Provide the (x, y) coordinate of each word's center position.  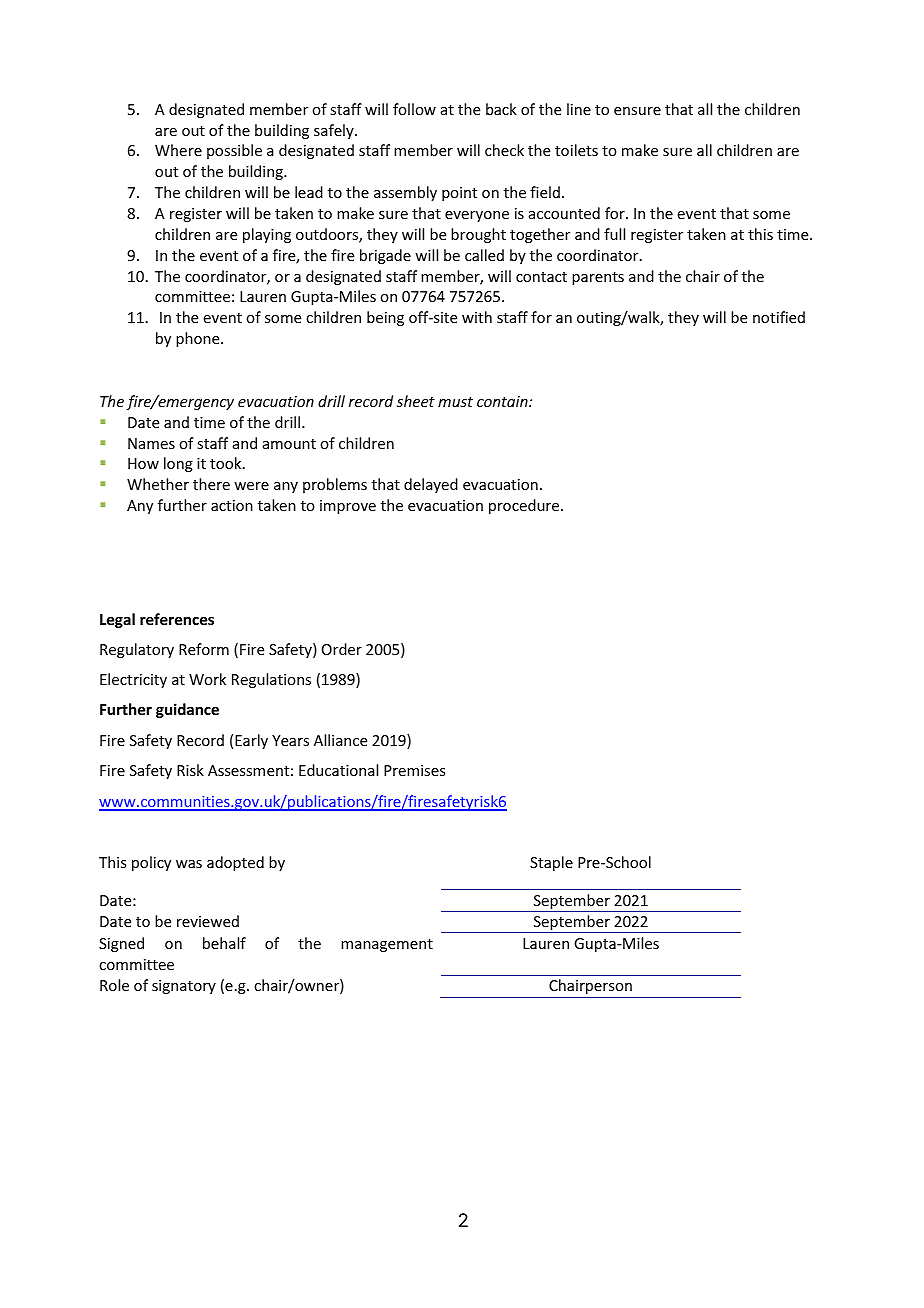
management (387, 945)
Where (178, 150)
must (455, 402)
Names (151, 443)
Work (207, 679)
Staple (551, 863)
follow (414, 109)
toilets (576, 150)
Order (342, 649)
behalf (224, 943)
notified (779, 317)
